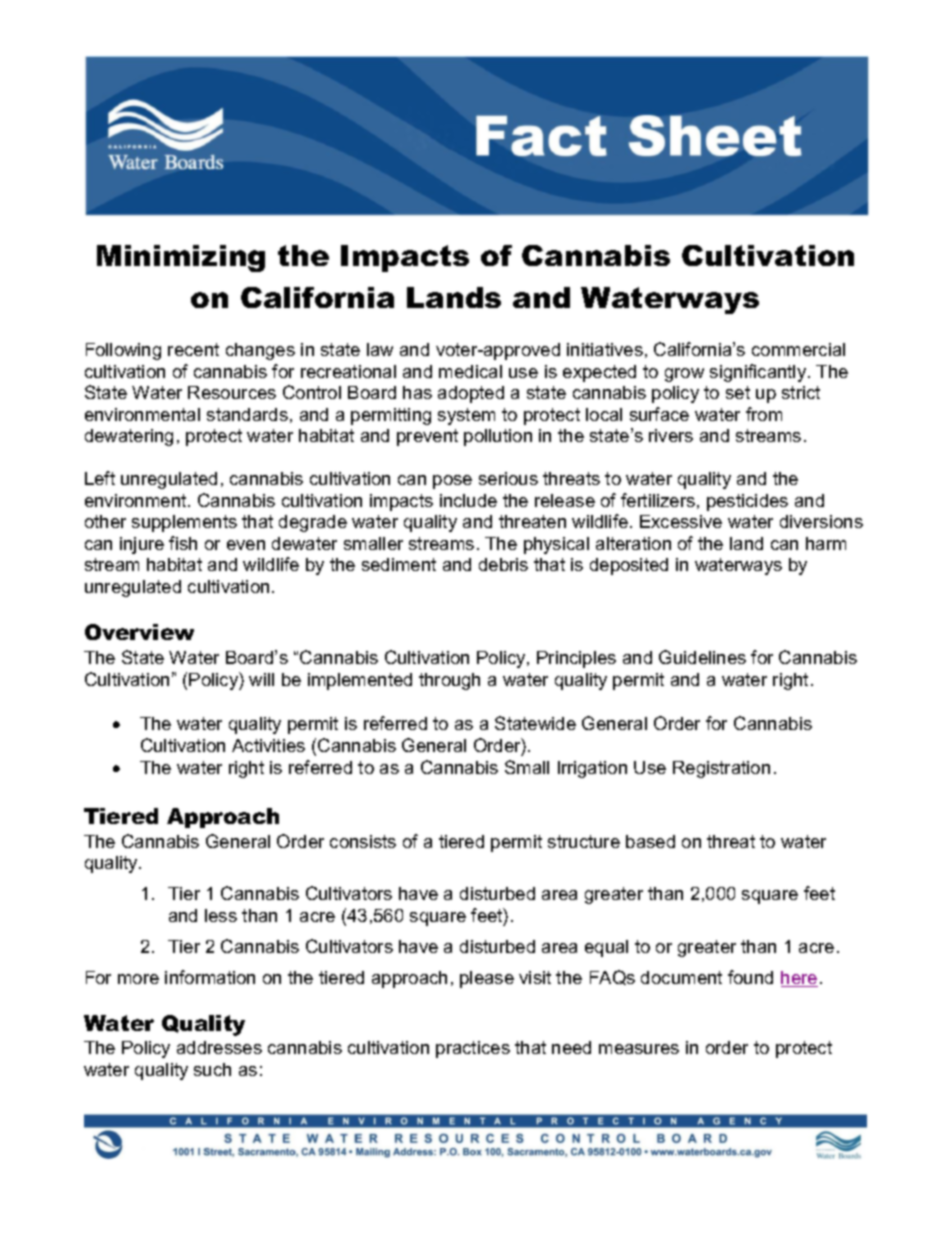 Image resolution: width=952 pixels, height=1233 pixels. What do you see at coordinates (449, 681) in the document?
I see `through` at bounding box center [449, 681].
